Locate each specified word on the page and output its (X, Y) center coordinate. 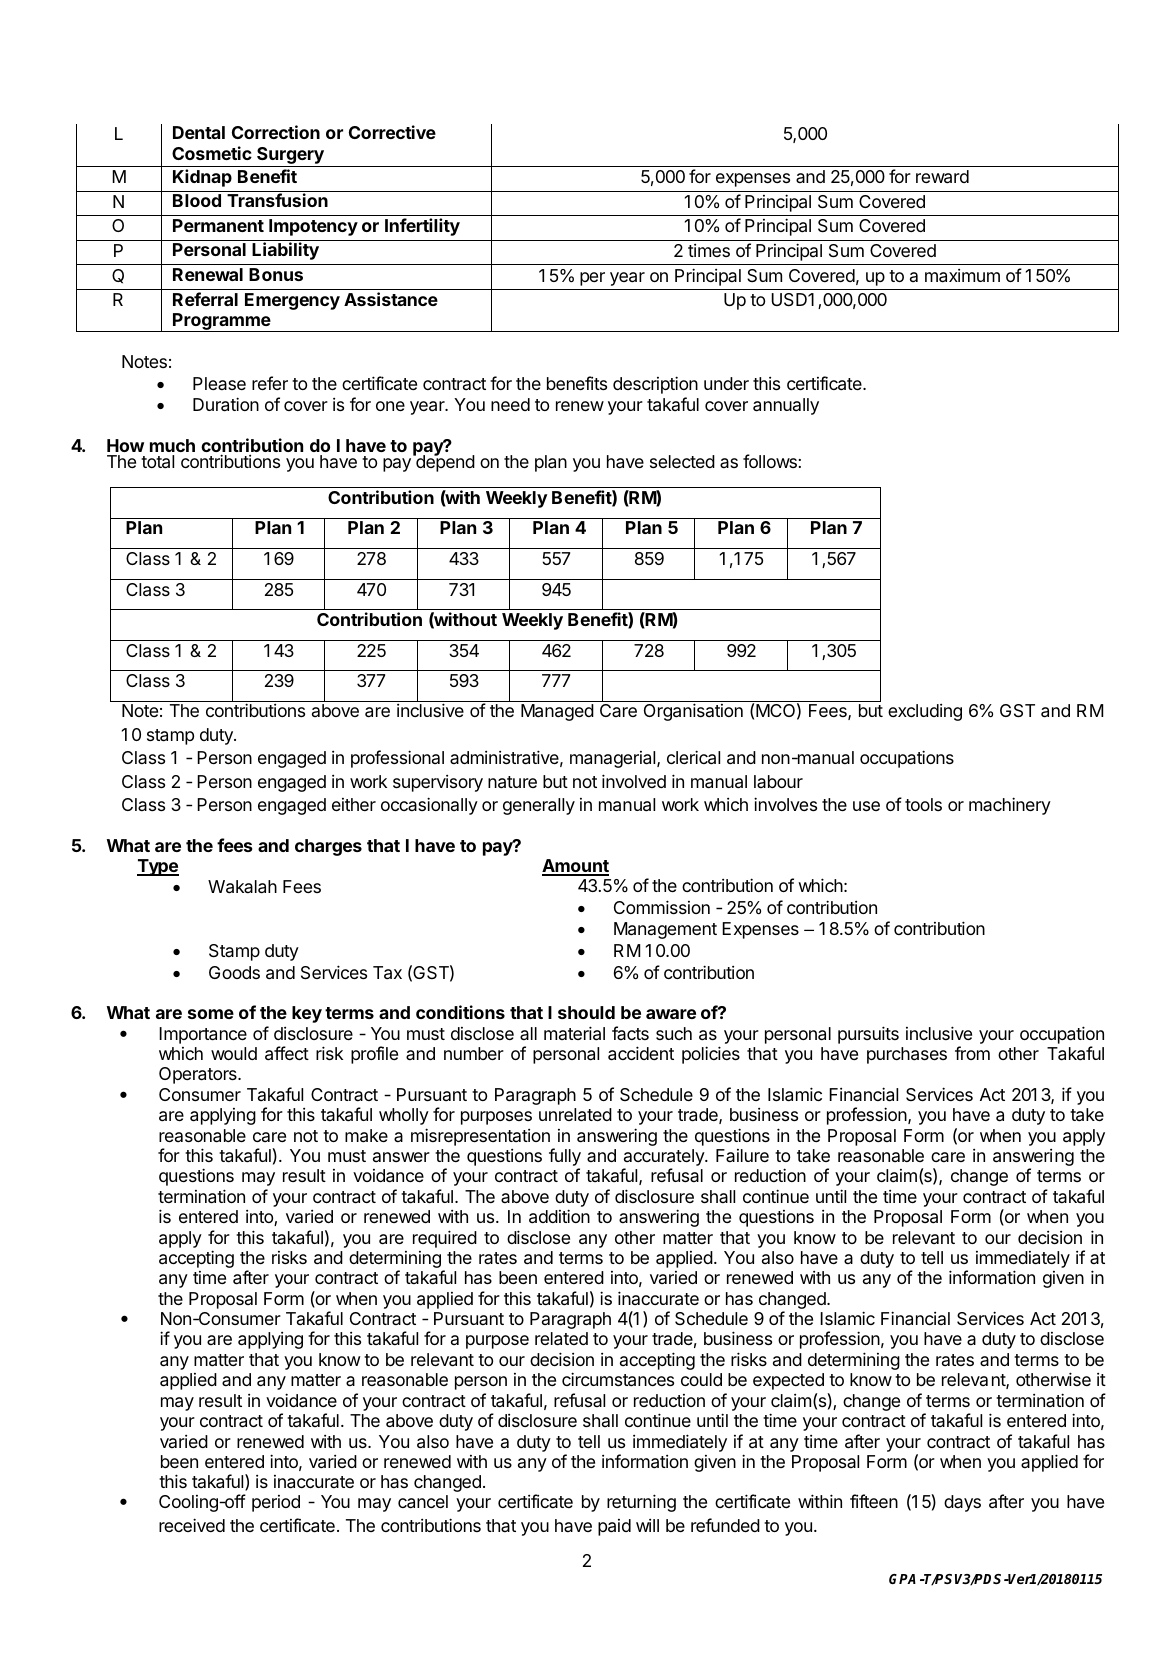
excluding (925, 712)
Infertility (422, 227)
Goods (234, 972)
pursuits (868, 1035)
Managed (557, 712)
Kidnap (202, 178)
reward (942, 177)
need (510, 404)
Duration (226, 404)
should (586, 1012)
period (276, 1503)
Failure (742, 1155)
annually (786, 406)
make (366, 1136)
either (354, 804)
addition (559, 1216)
